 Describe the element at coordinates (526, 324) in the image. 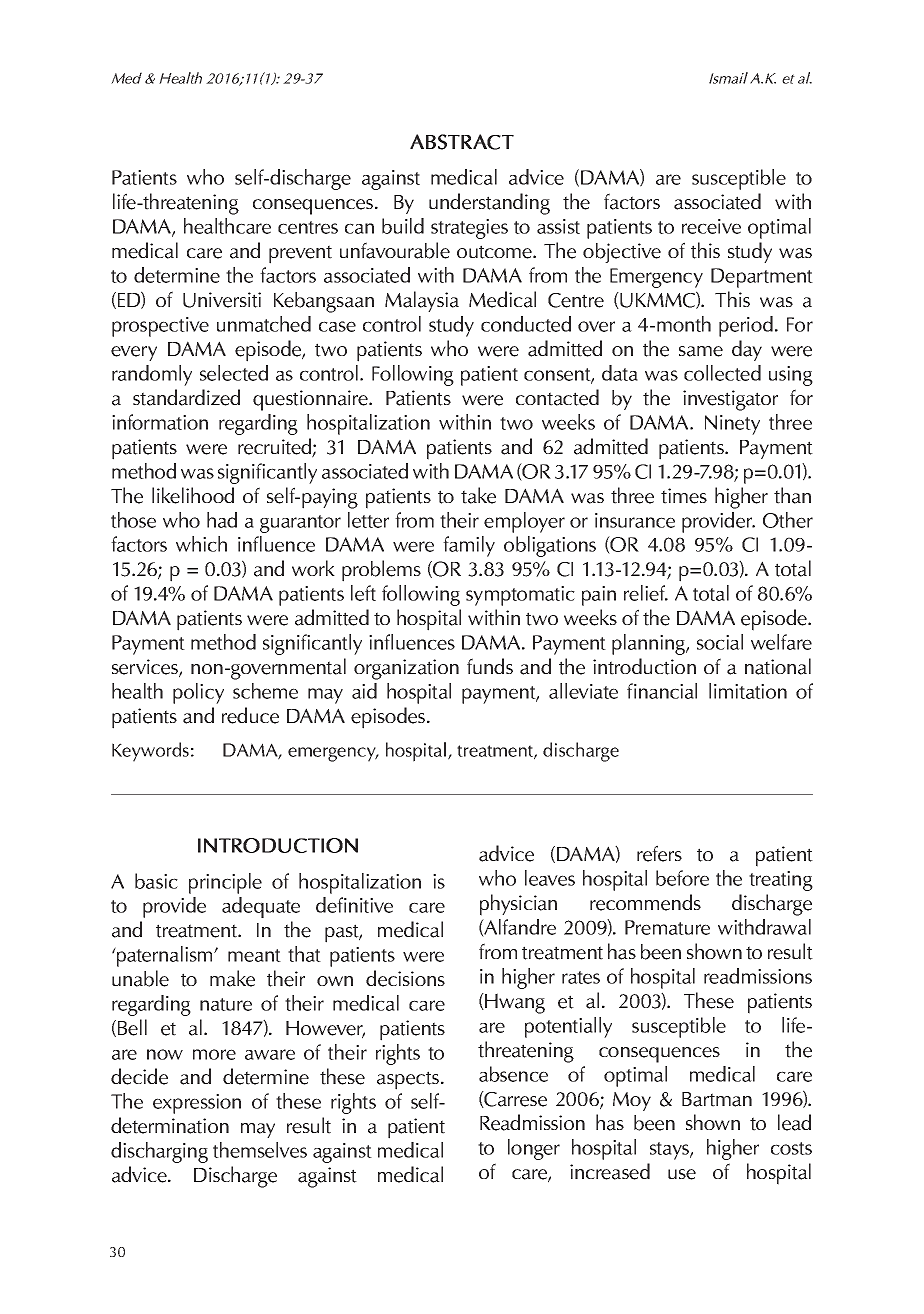

I see `conducted` at that location.
